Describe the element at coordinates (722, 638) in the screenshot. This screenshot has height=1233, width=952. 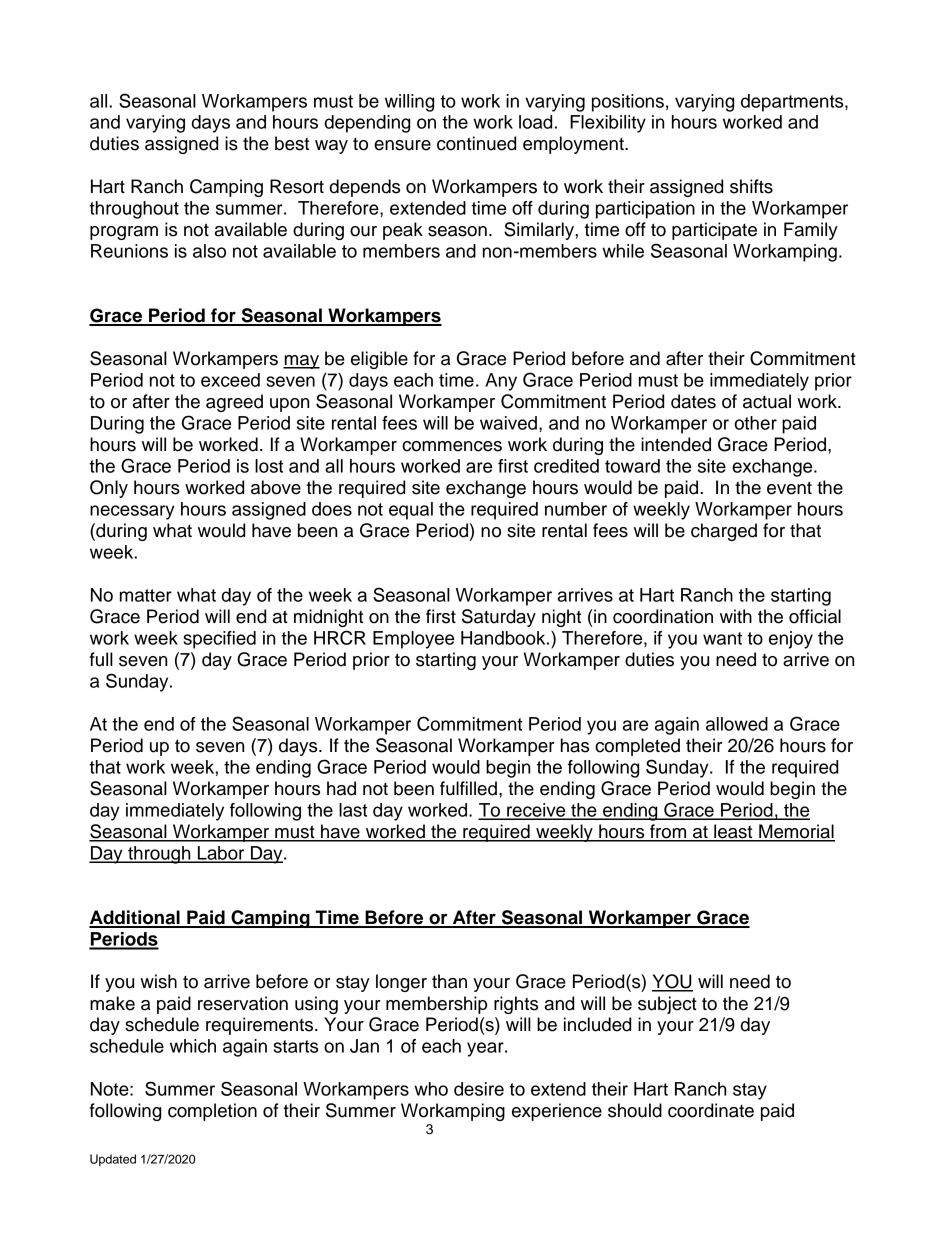
I see `want` at that location.
